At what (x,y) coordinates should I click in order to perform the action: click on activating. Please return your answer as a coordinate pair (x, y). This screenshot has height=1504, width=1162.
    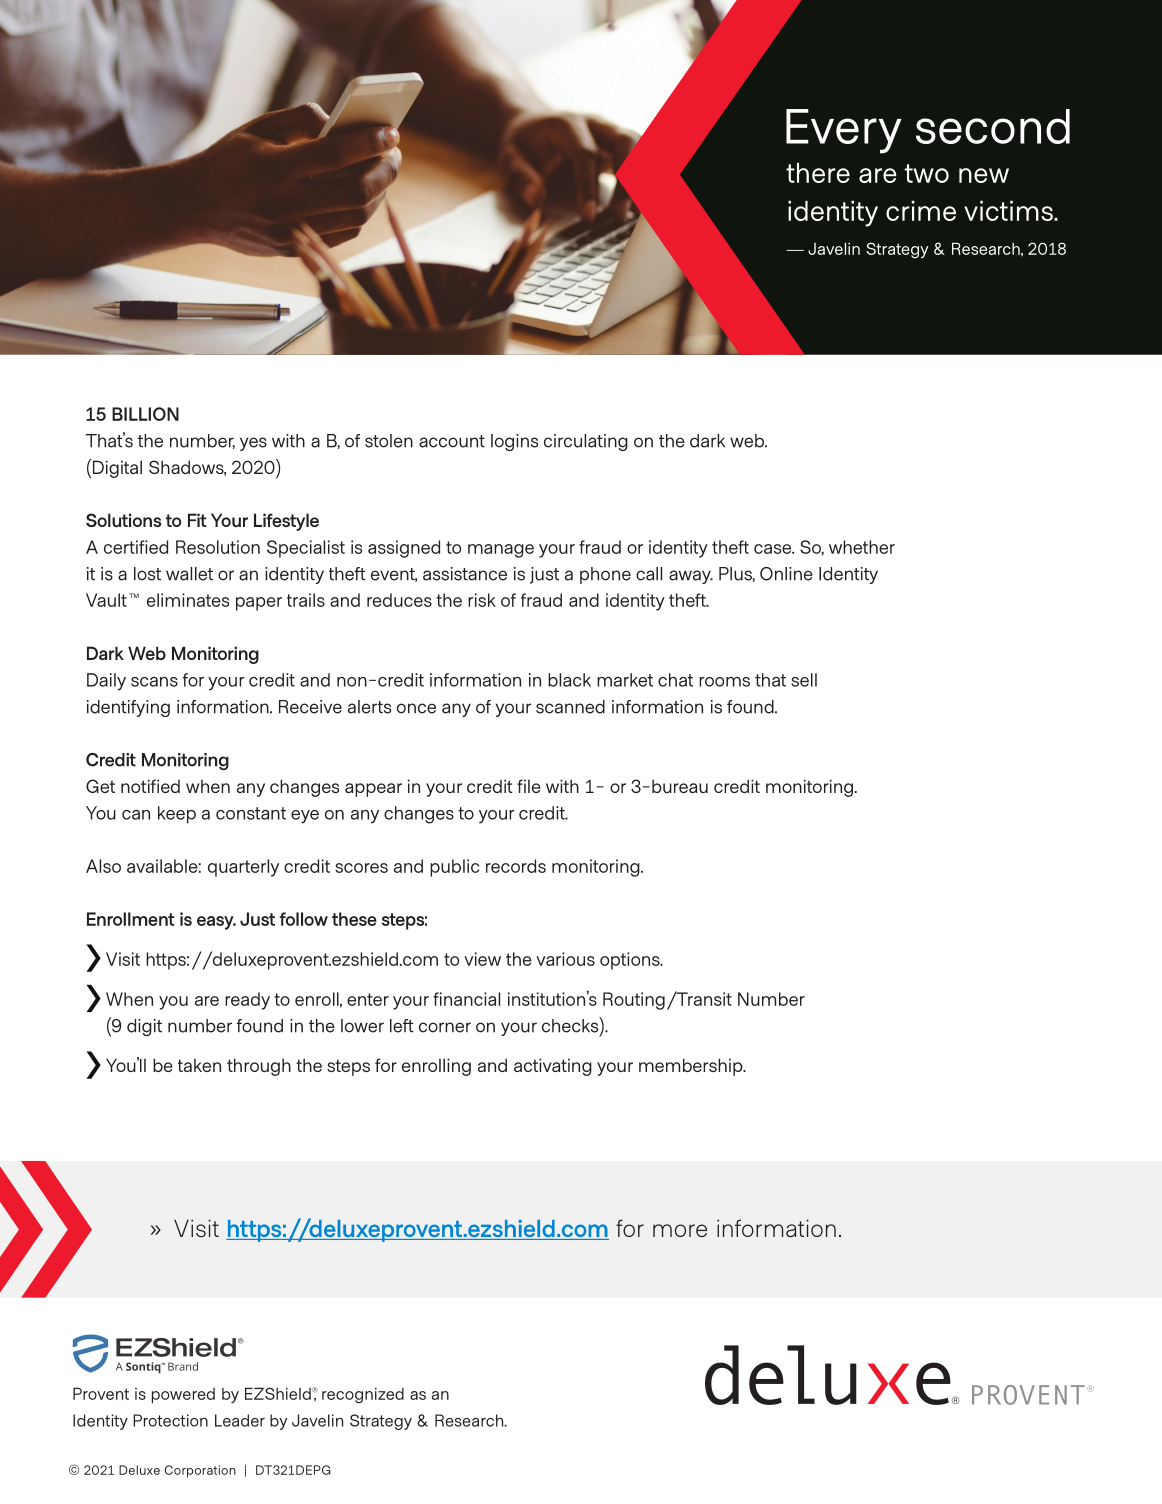
    Looking at the image, I should click on (553, 1067).
